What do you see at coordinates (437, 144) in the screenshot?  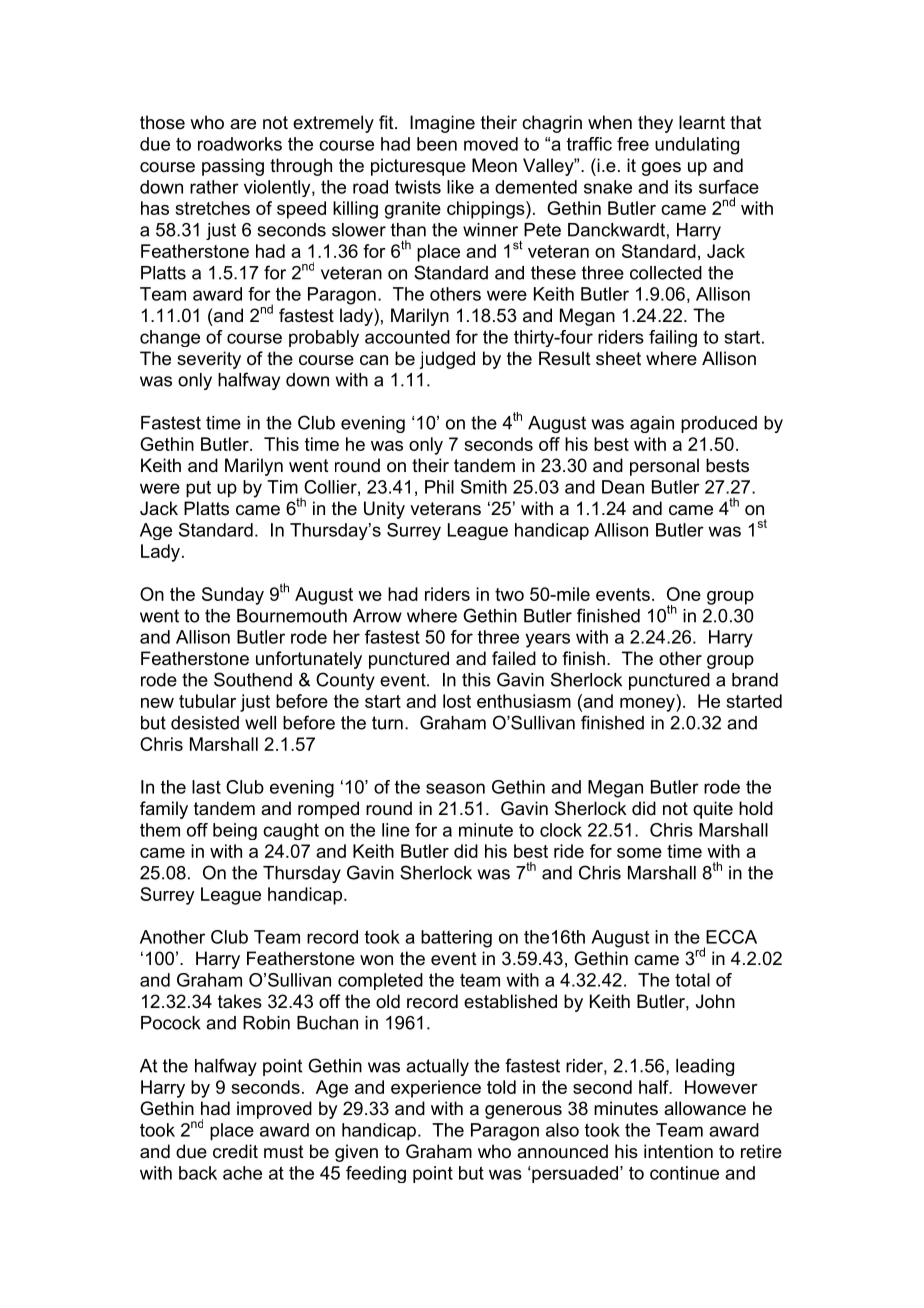 I see `been` at bounding box center [437, 144].
